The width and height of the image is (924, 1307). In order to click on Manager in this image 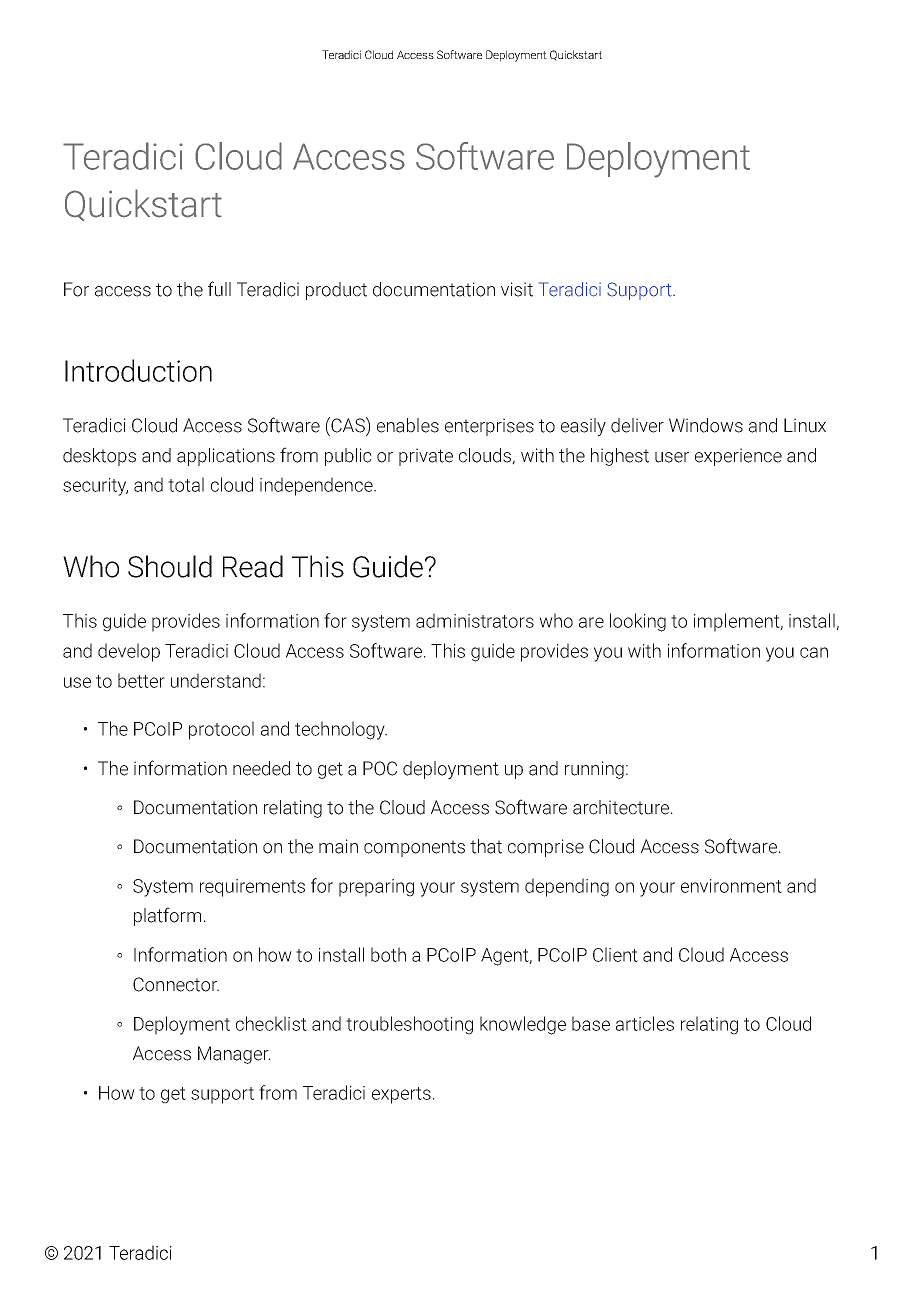, I will do `click(234, 1055)`.
